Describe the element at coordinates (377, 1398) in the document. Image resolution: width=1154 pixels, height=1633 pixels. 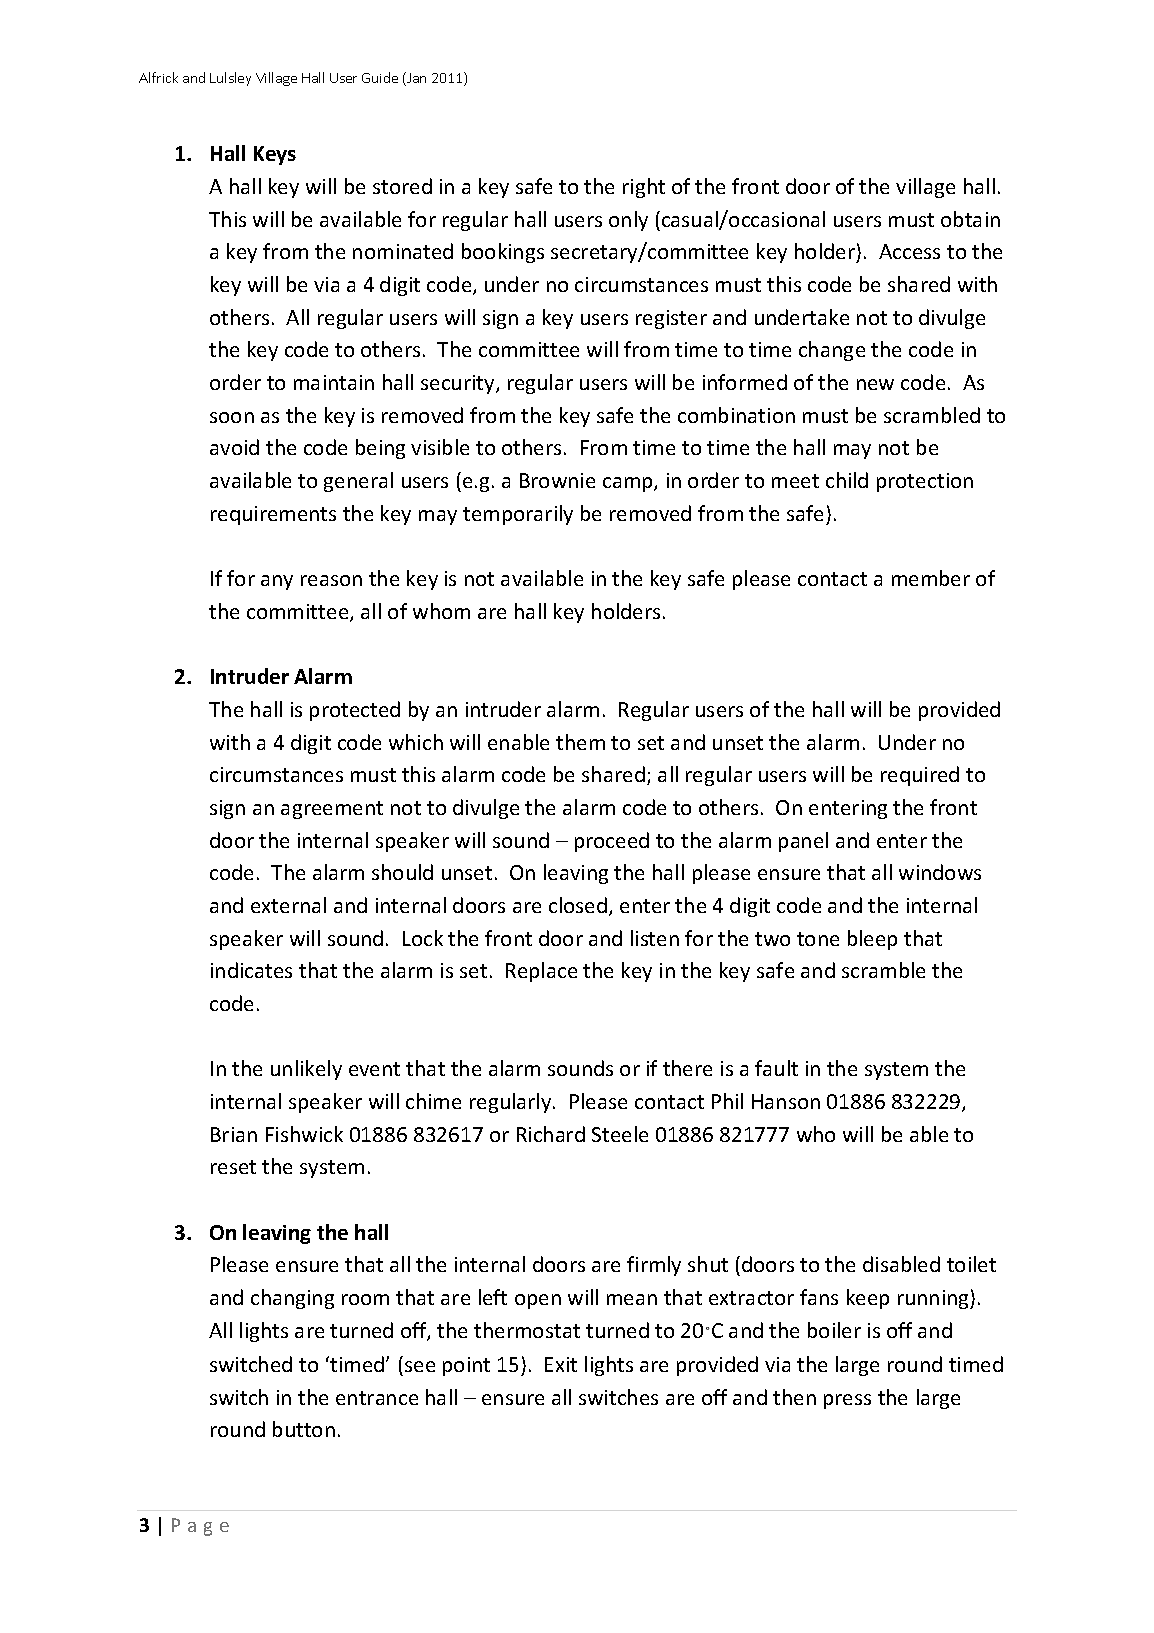
I see `entrance` at that location.
